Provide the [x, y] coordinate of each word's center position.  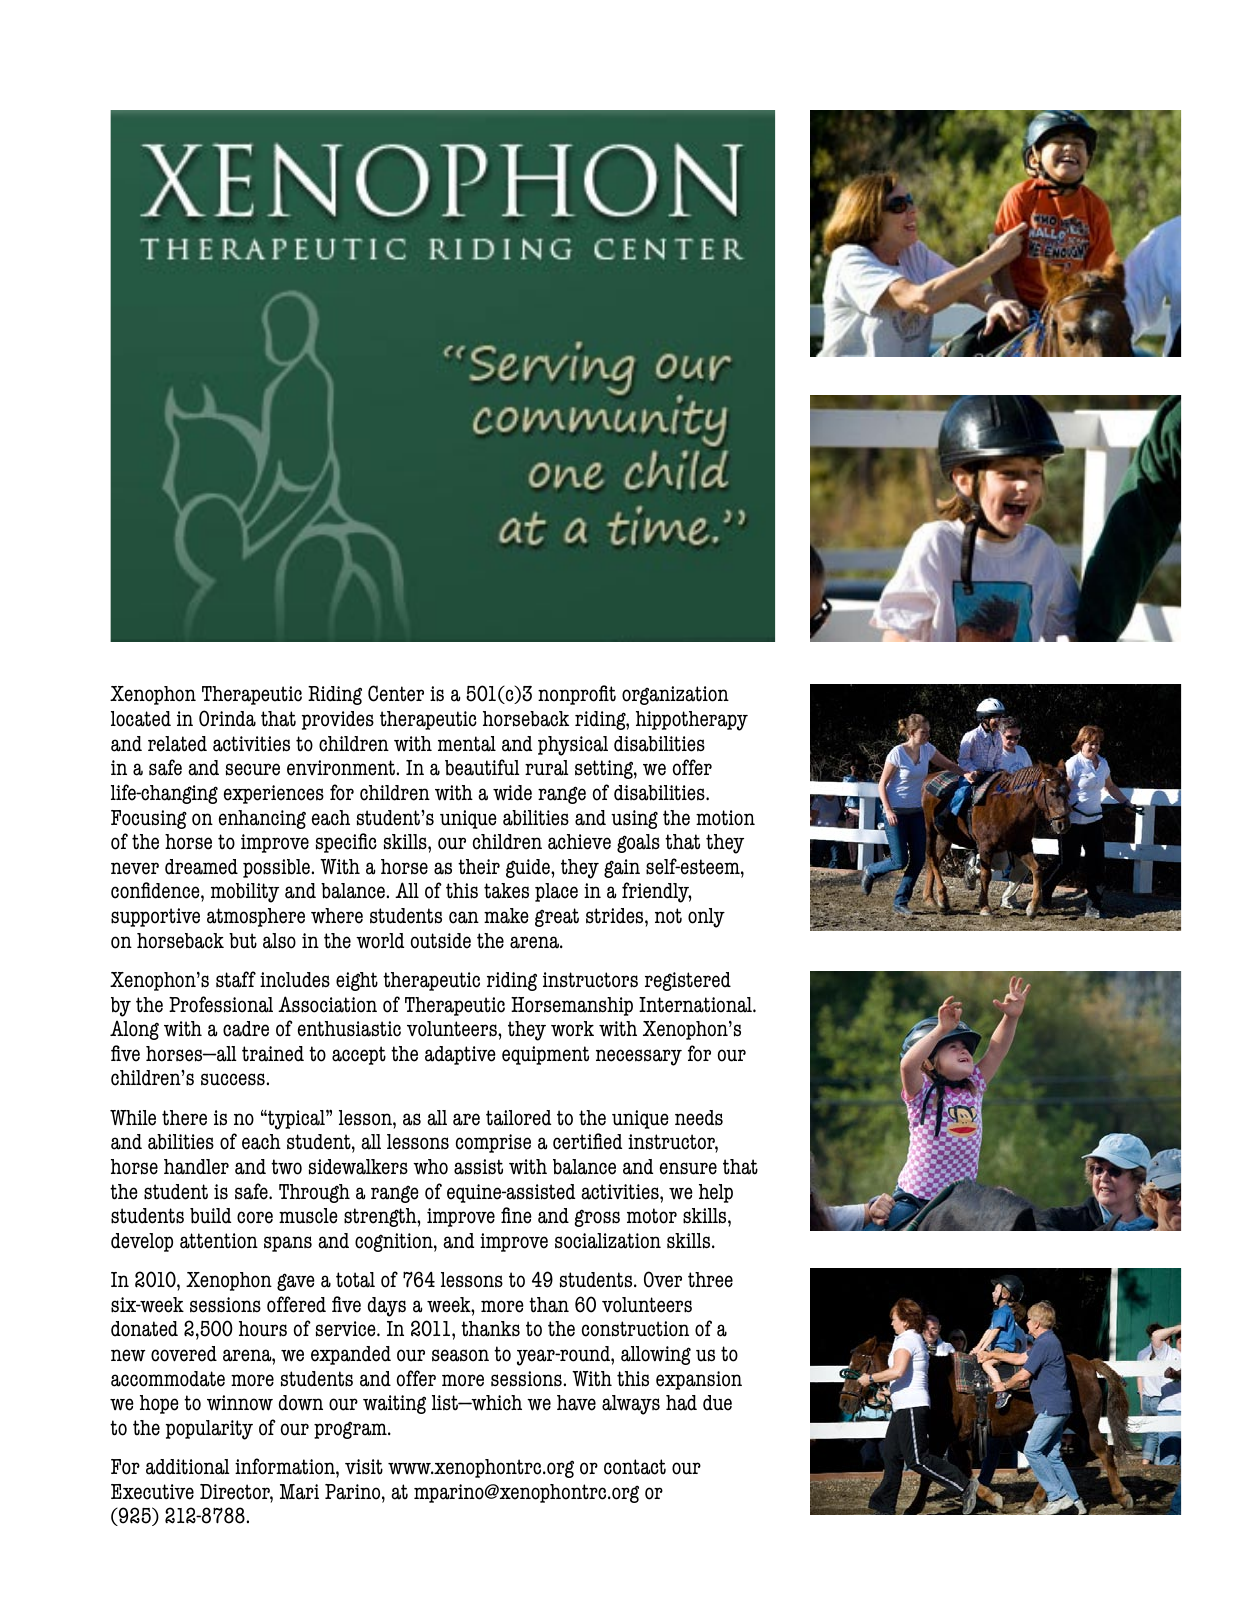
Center [396, 693]
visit [364, 1467]
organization [675, 695]
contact [635, 1467]
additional [188, 1467]
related [177, 744]
